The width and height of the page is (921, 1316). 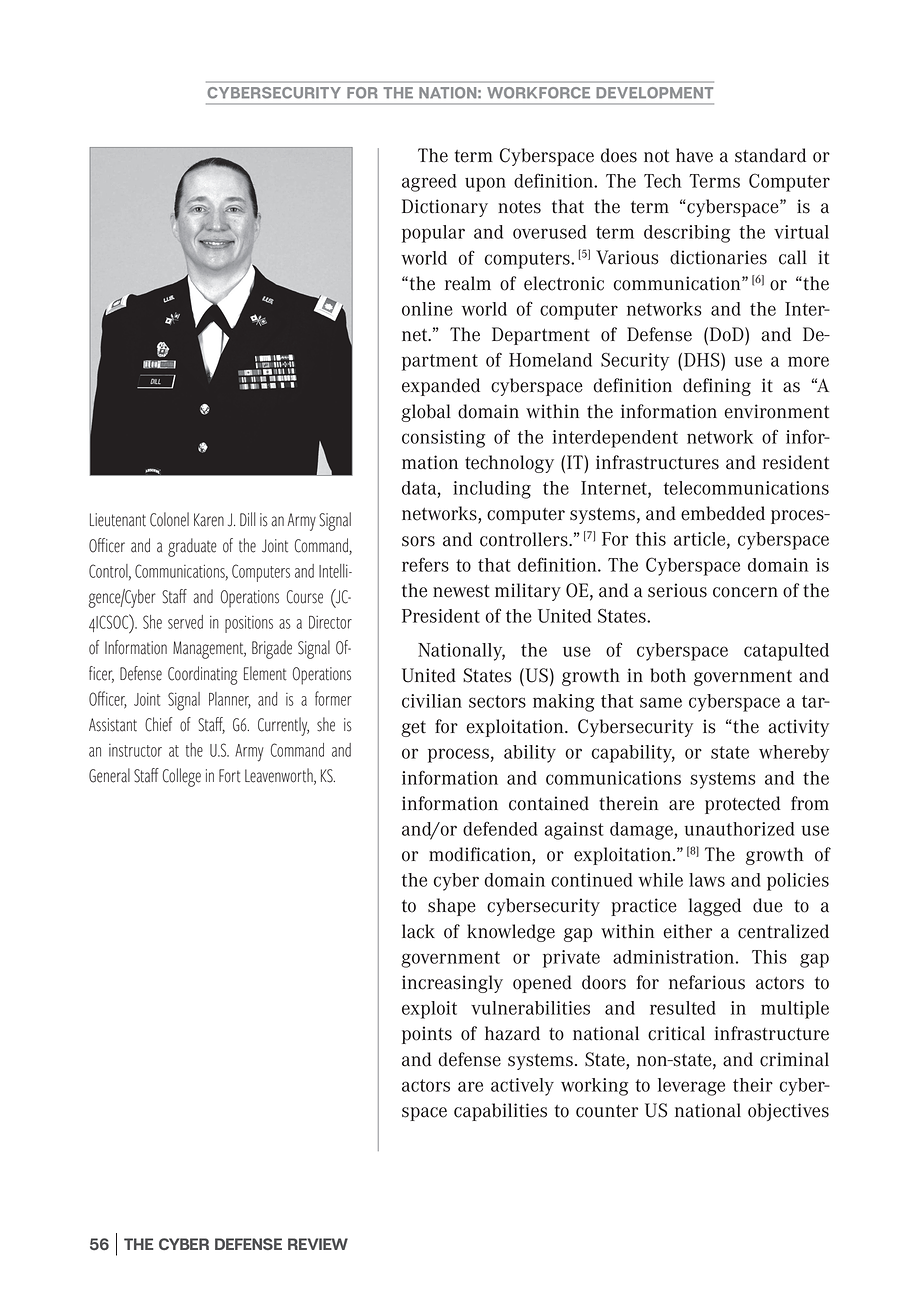 What do you see at coordinates (694, 155) in the page?
I see `have` at bounding box center [694, 155].
